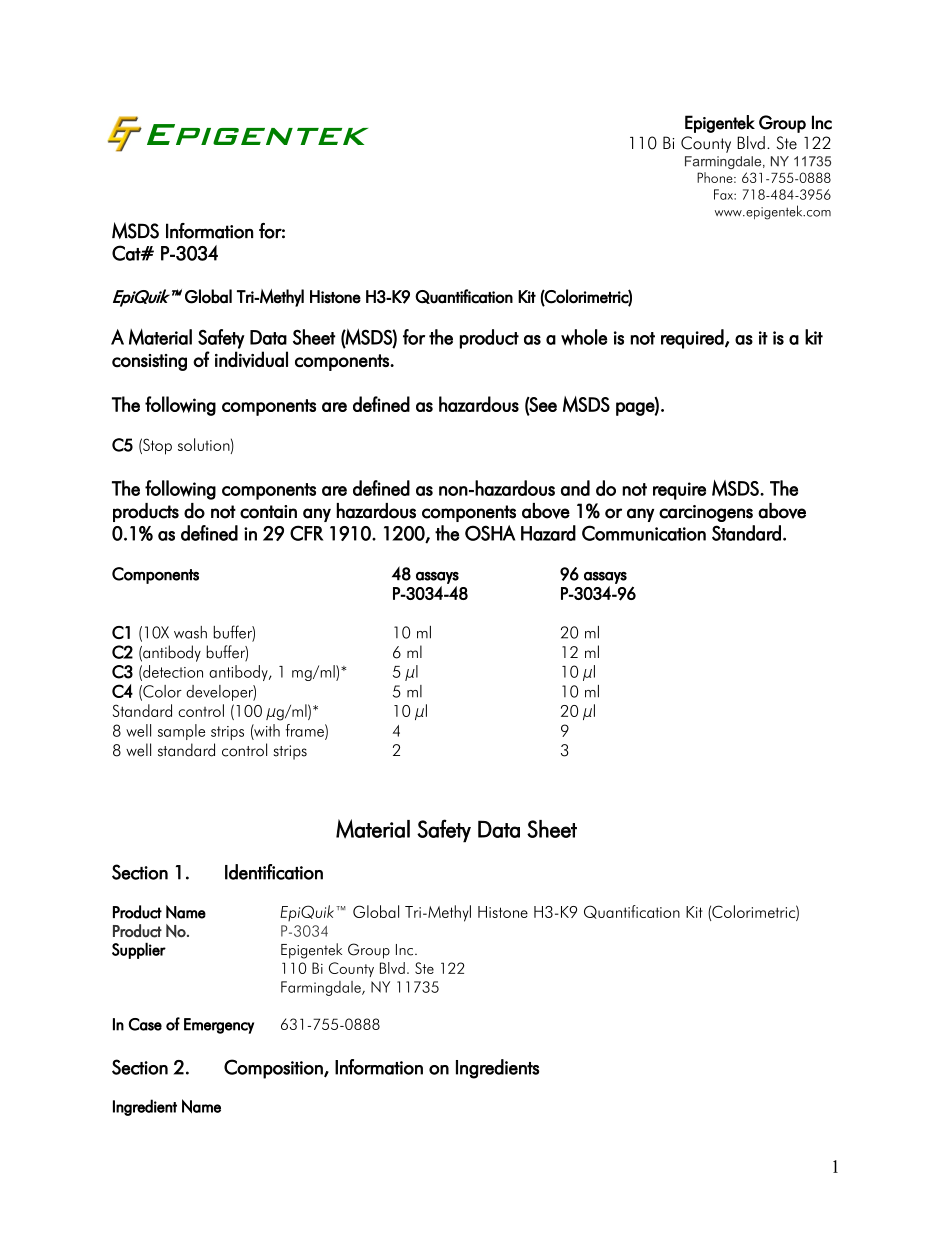  I want to click on Composition, so click(274, 1069).
